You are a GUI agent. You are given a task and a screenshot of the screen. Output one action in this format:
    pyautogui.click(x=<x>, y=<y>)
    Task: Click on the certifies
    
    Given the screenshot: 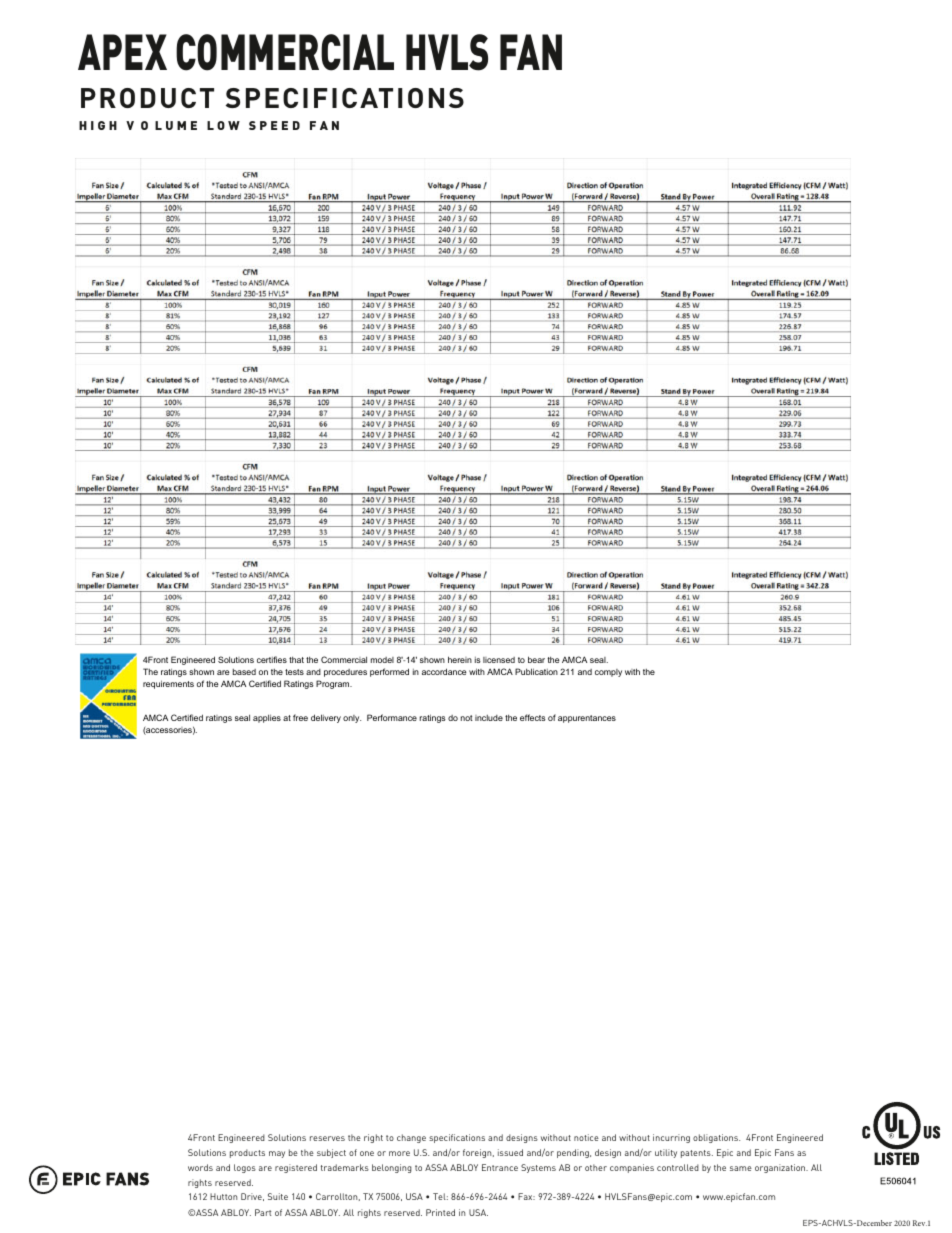 What is the action you would take?
    pyautogui.click(x=272, y=659)
